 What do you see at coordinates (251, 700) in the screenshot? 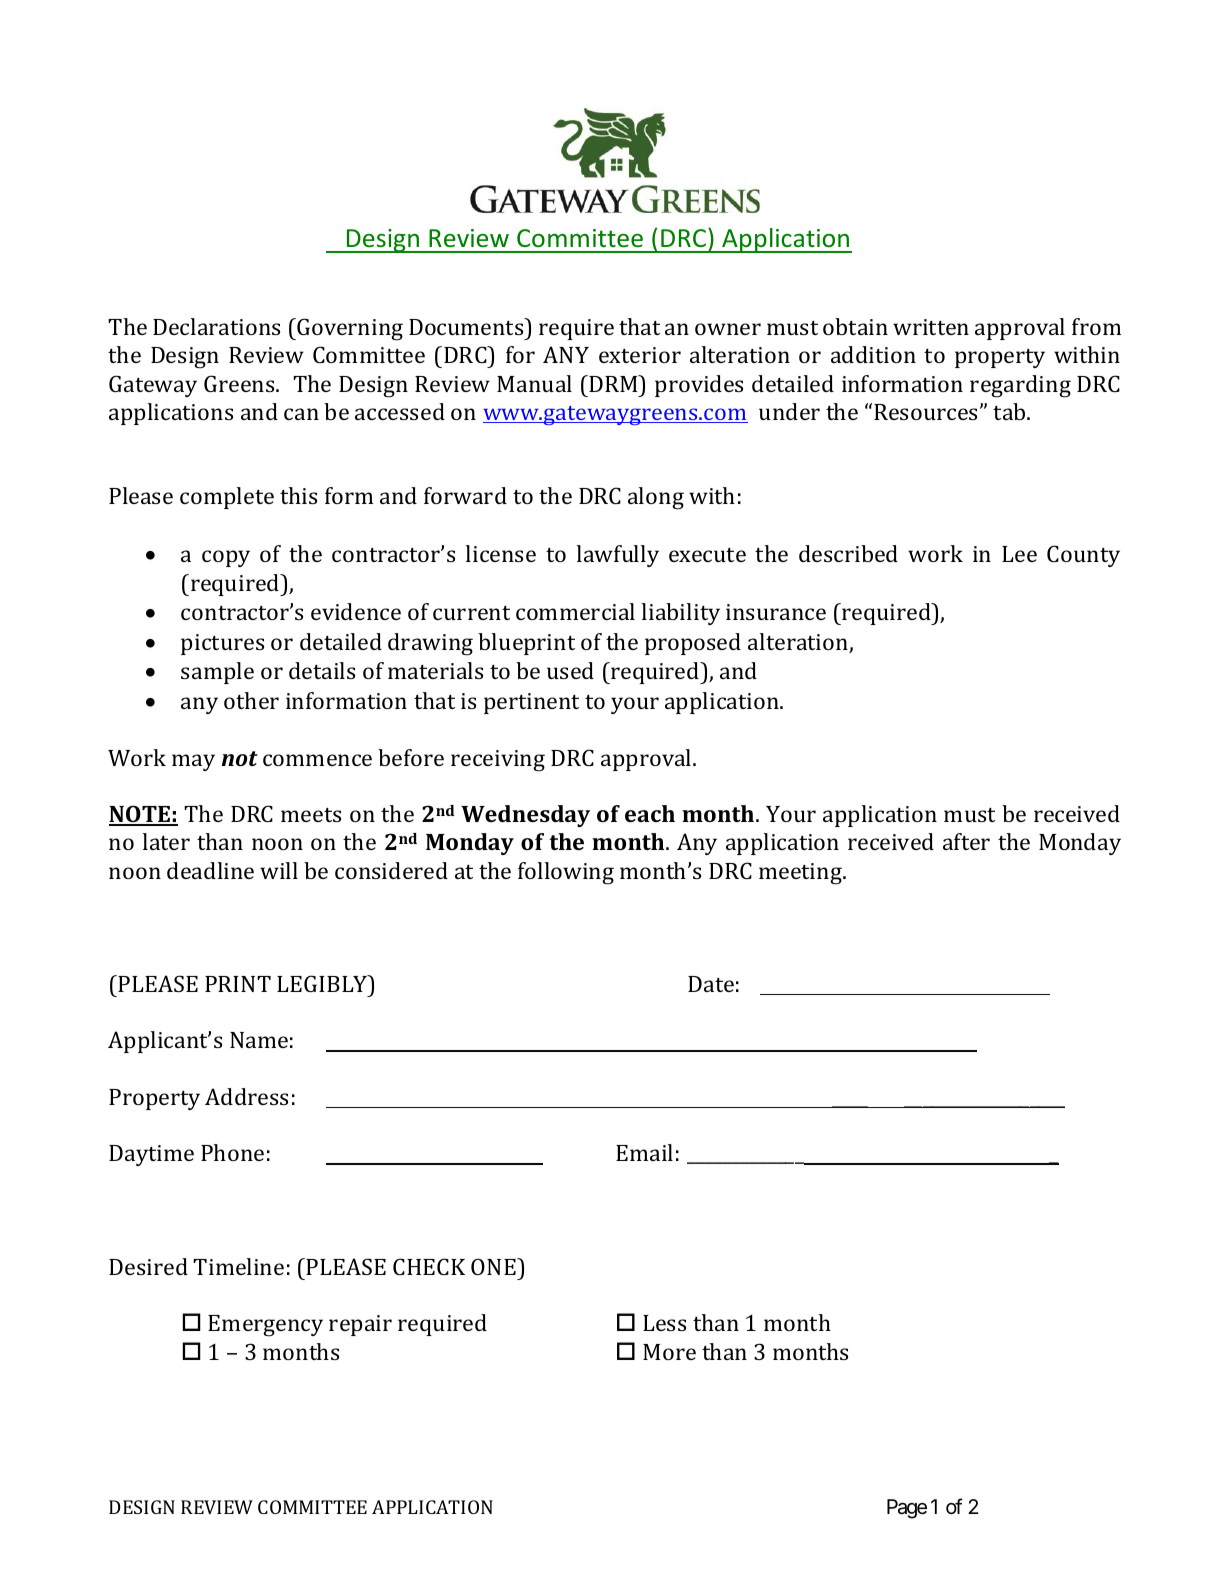
I see `other` at bounding box center [251, 700].
